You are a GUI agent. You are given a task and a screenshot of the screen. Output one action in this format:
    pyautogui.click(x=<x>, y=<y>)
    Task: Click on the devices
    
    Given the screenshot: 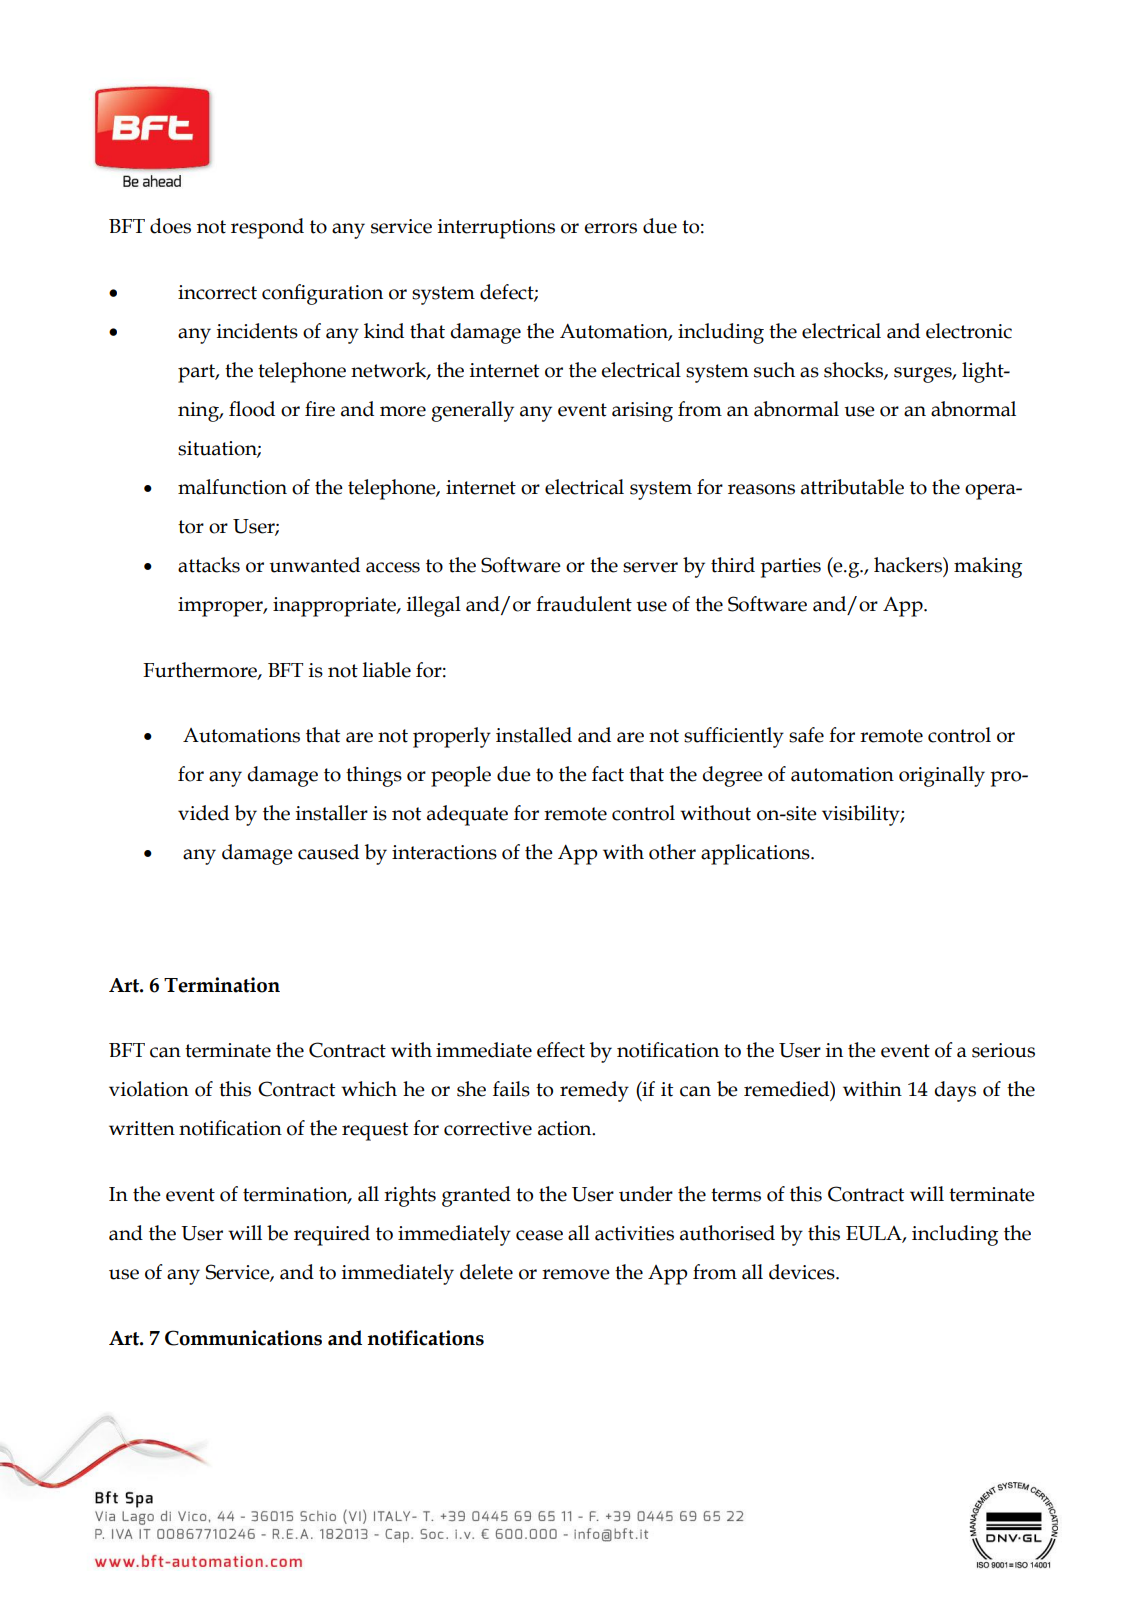 What is the action you would take?
    pyautogui.click(x=803, y=1272)
